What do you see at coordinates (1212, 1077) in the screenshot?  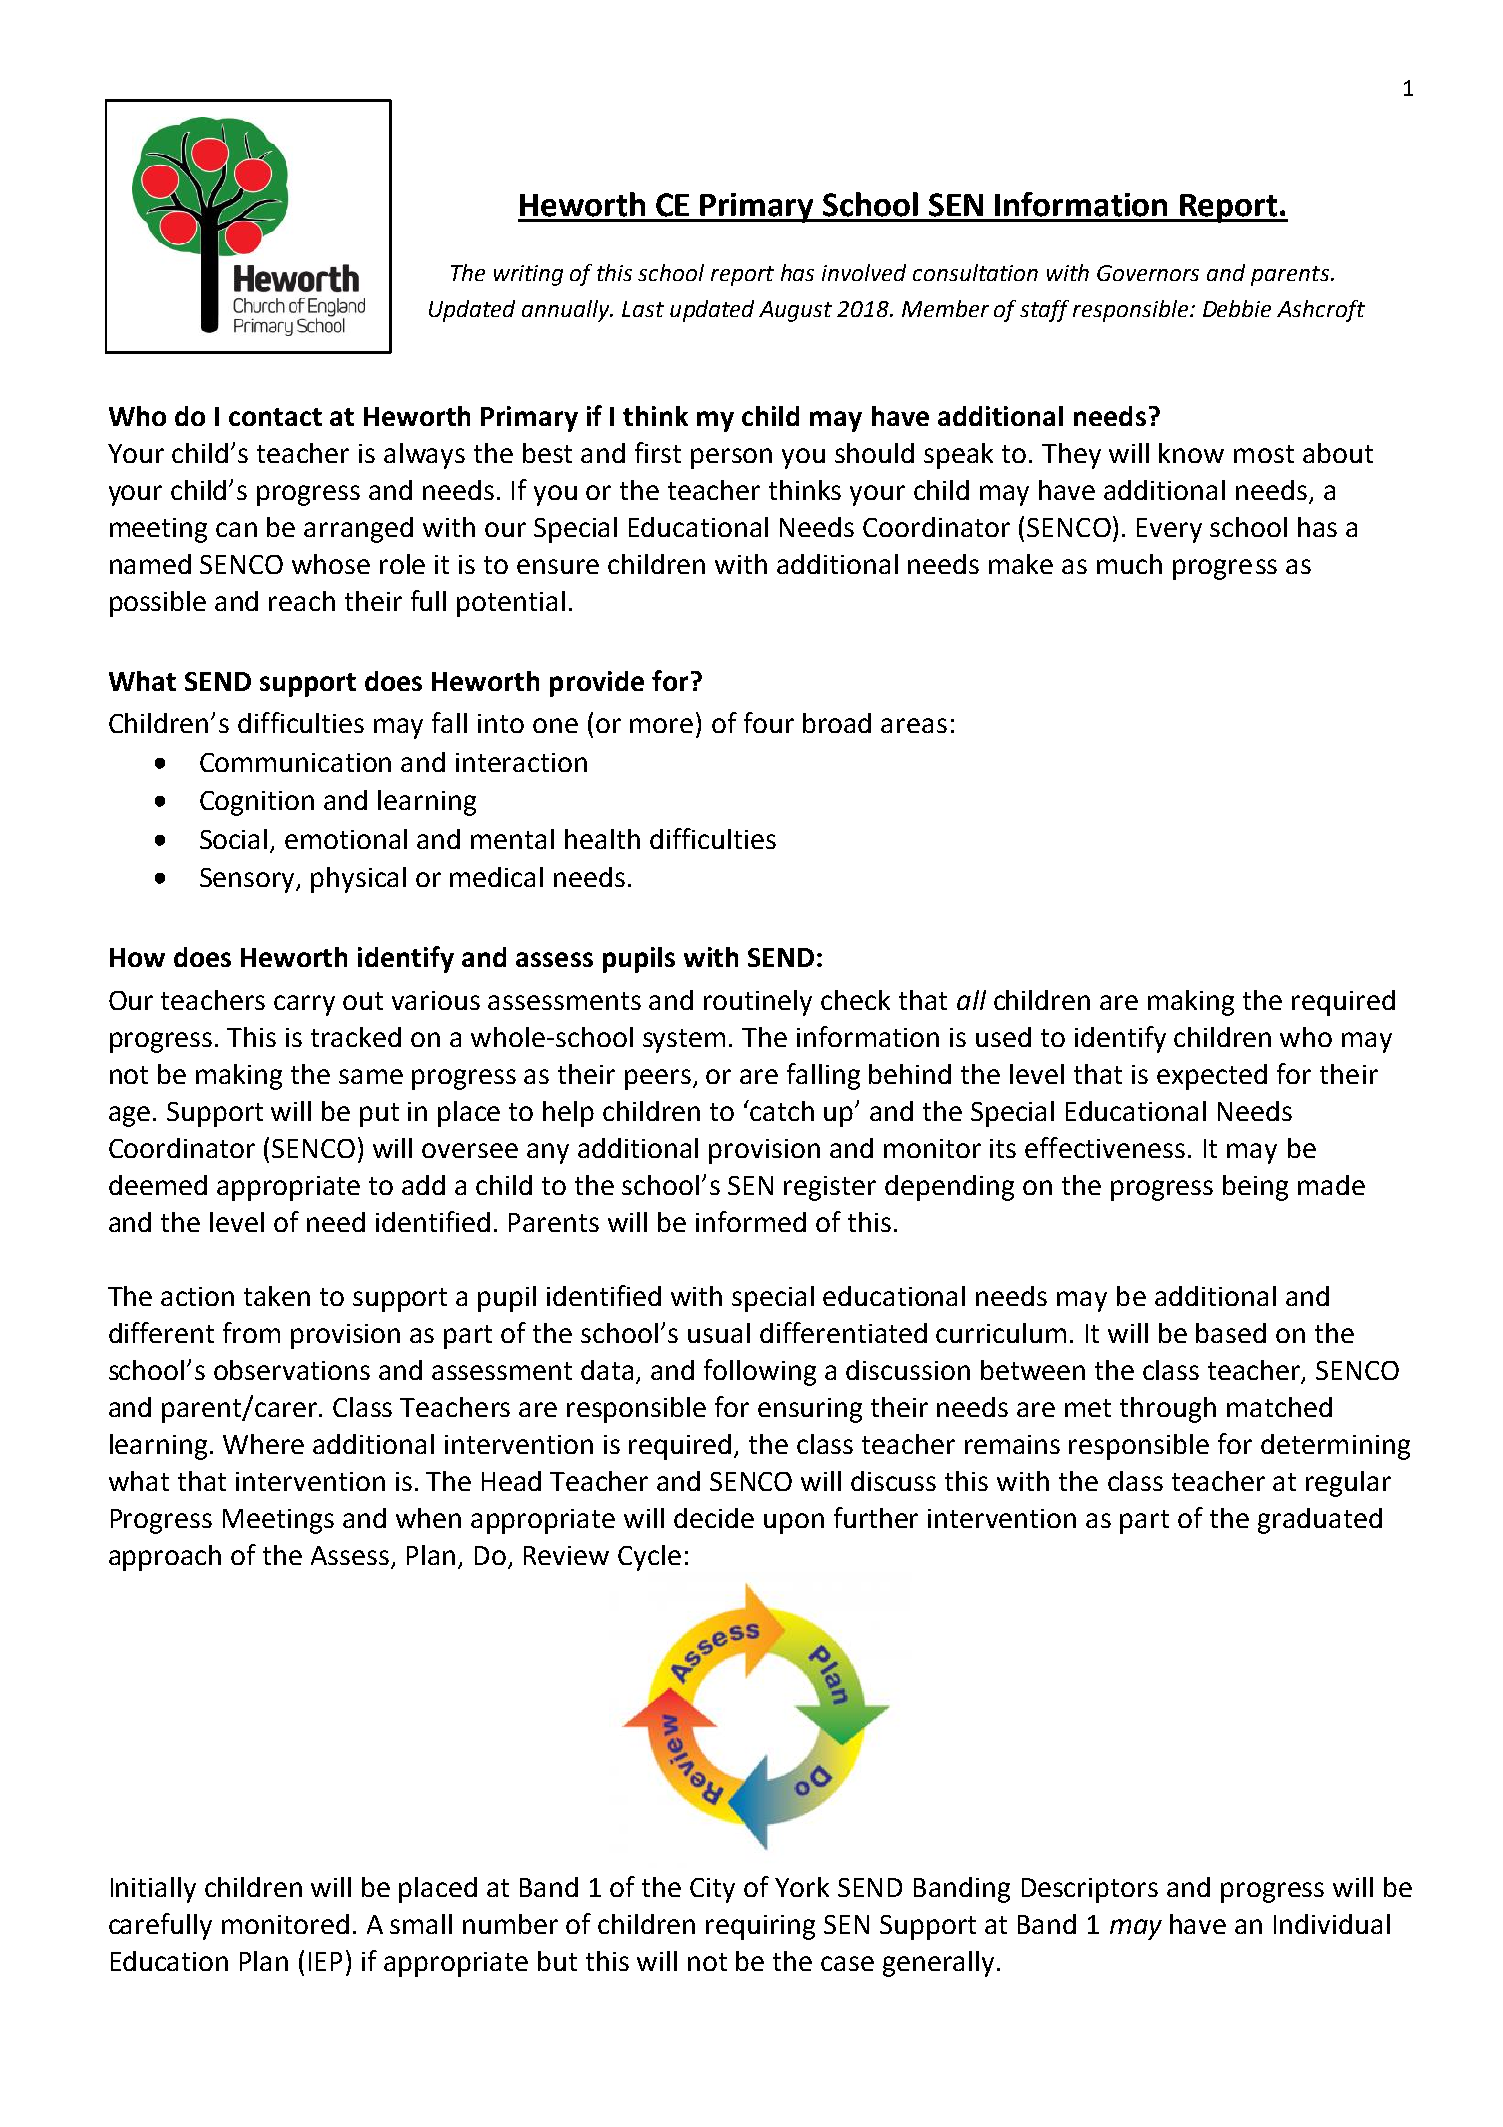 I see `expected` at bounding box center [1212, 1077].
